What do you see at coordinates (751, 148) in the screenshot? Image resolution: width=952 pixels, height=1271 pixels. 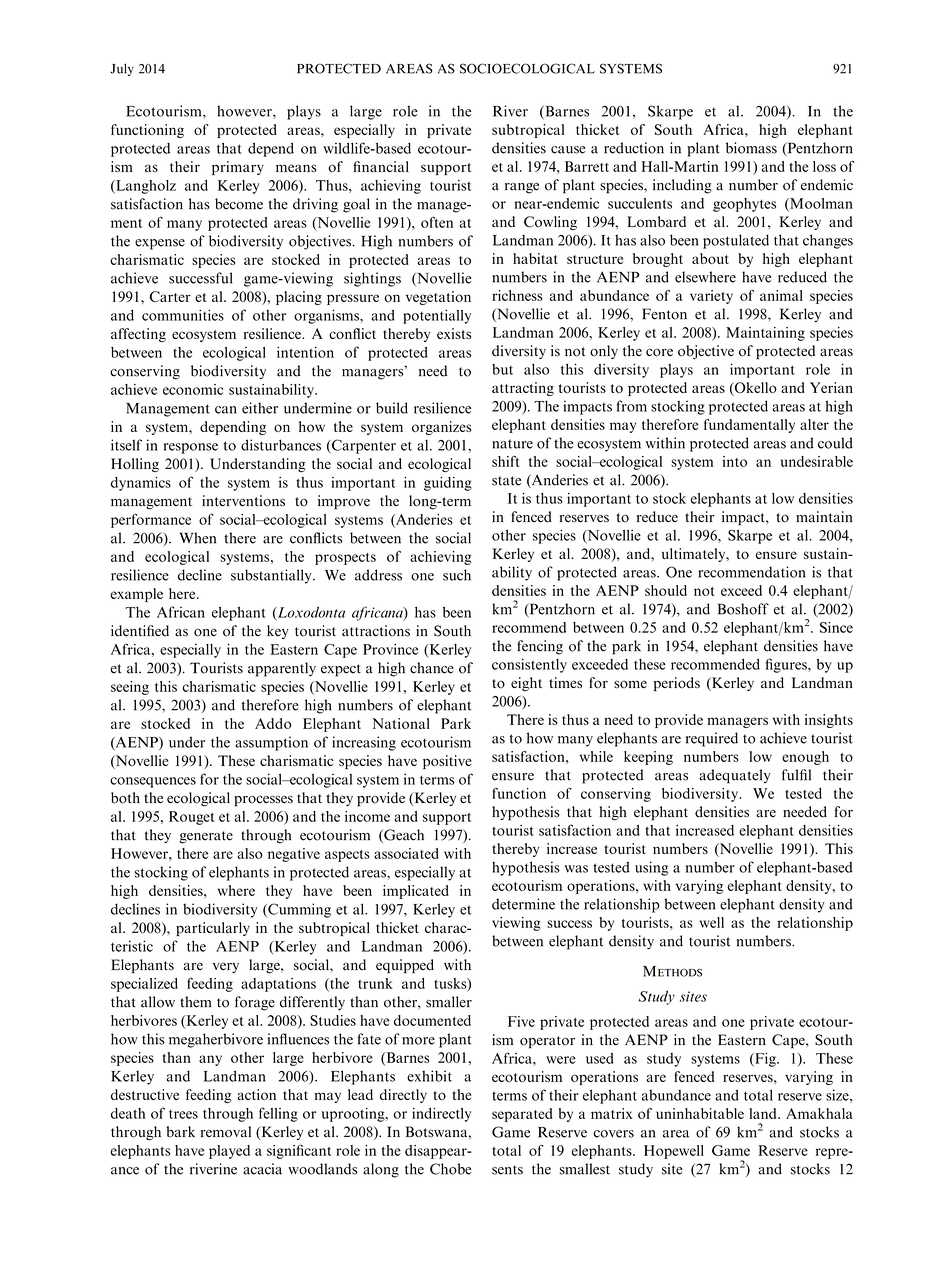 I see `biomass` at bounding box center [751, 148].
